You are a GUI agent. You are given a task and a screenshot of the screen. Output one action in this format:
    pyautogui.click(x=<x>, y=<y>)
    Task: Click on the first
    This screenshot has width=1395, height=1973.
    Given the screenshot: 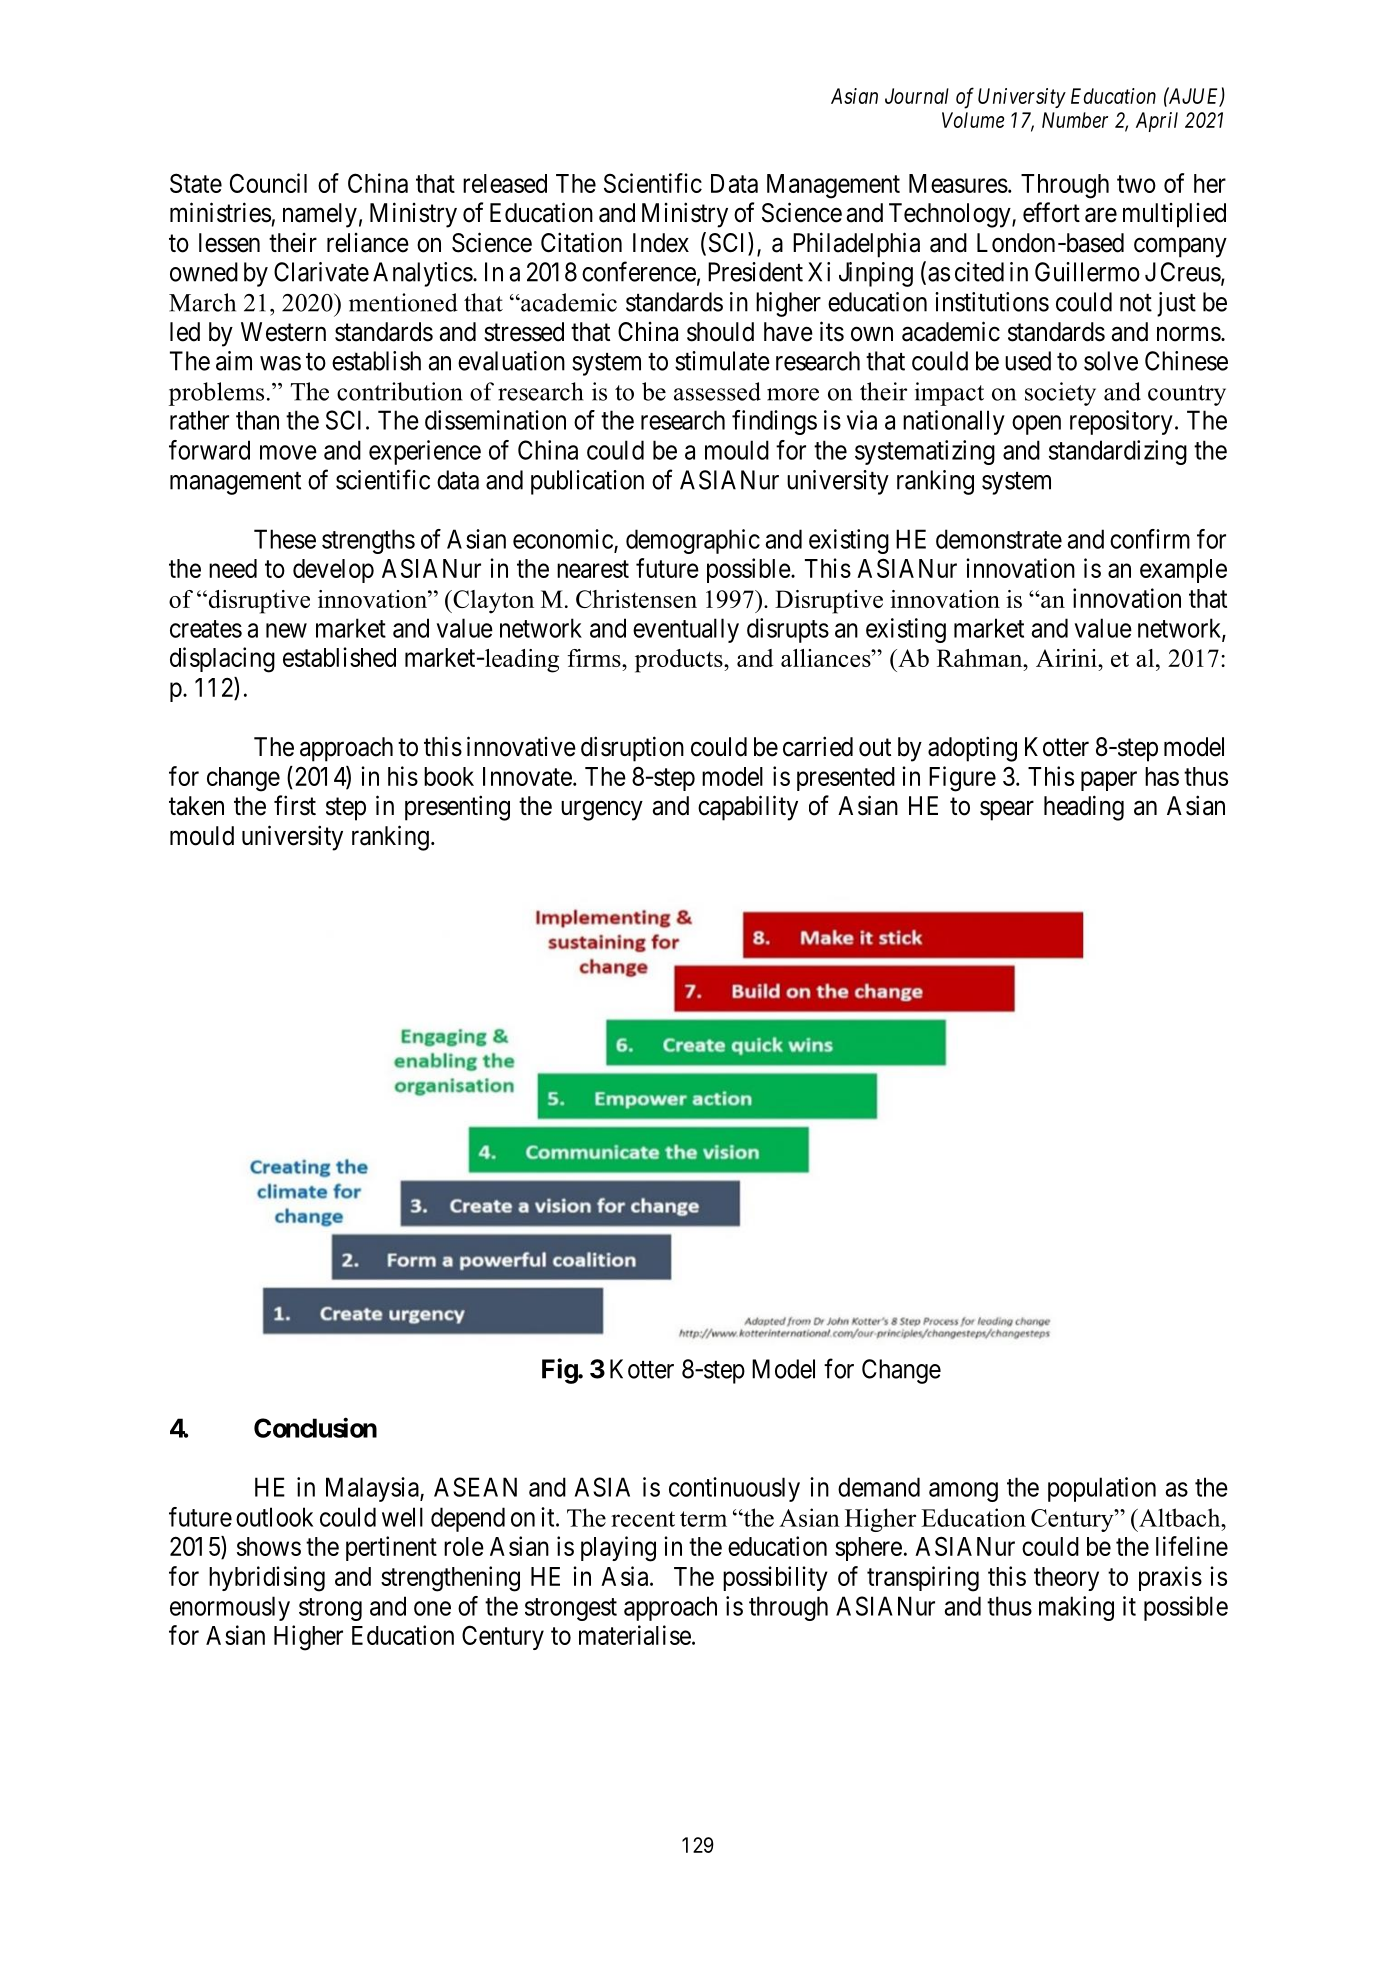 What is the action you would take?
    pyautogui.click(x=295, y=805)
